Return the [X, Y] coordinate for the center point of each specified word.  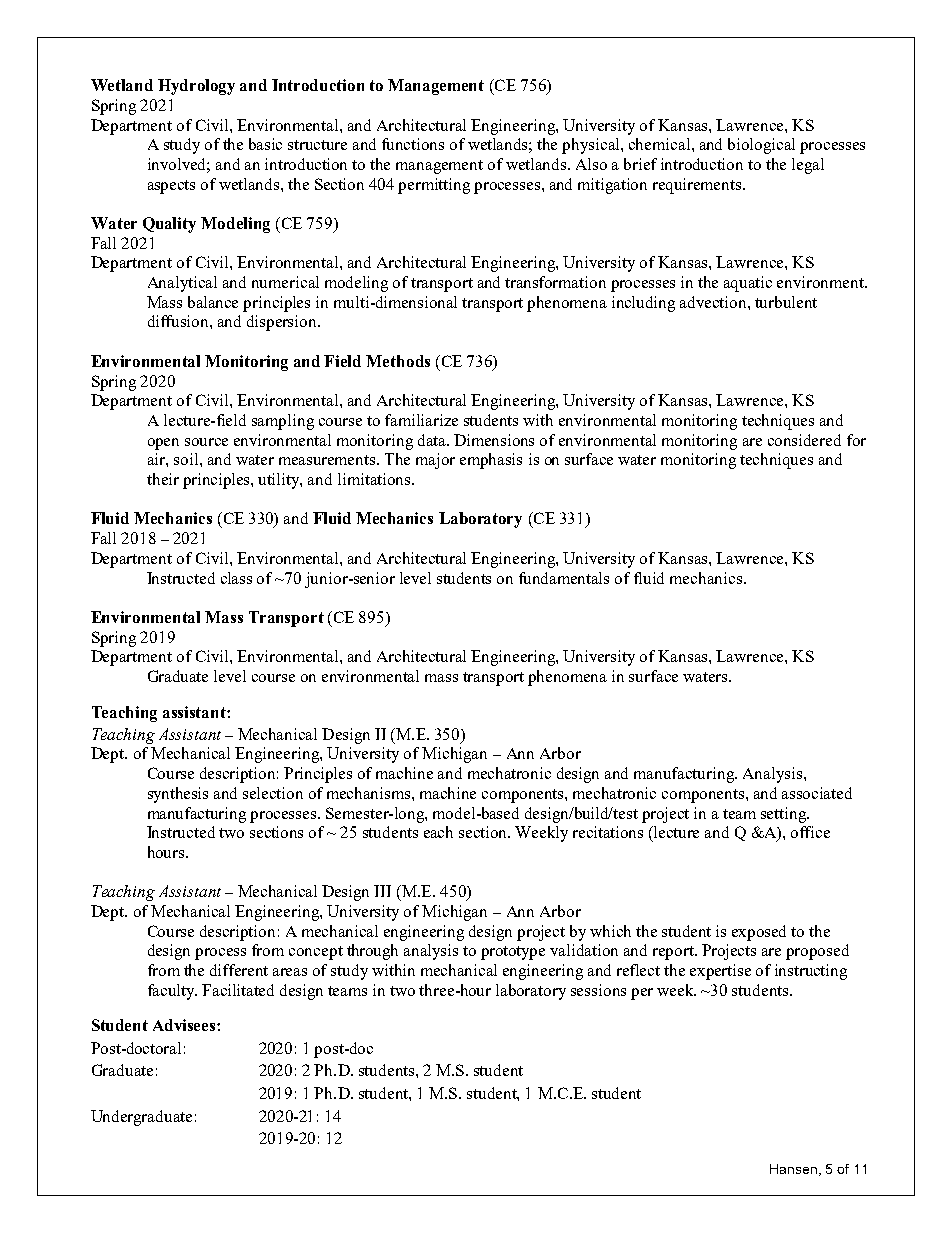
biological [761, 146]
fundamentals [564, 578]
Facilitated [238, 990]
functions [413, 144]
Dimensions [494, 440]
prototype [513, 953]
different [239, 970]
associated [817, 793]
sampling [283, 422]
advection [714, 302]
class [236, 578]
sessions [598, 990]
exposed [759, 933]
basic [265, 144]
